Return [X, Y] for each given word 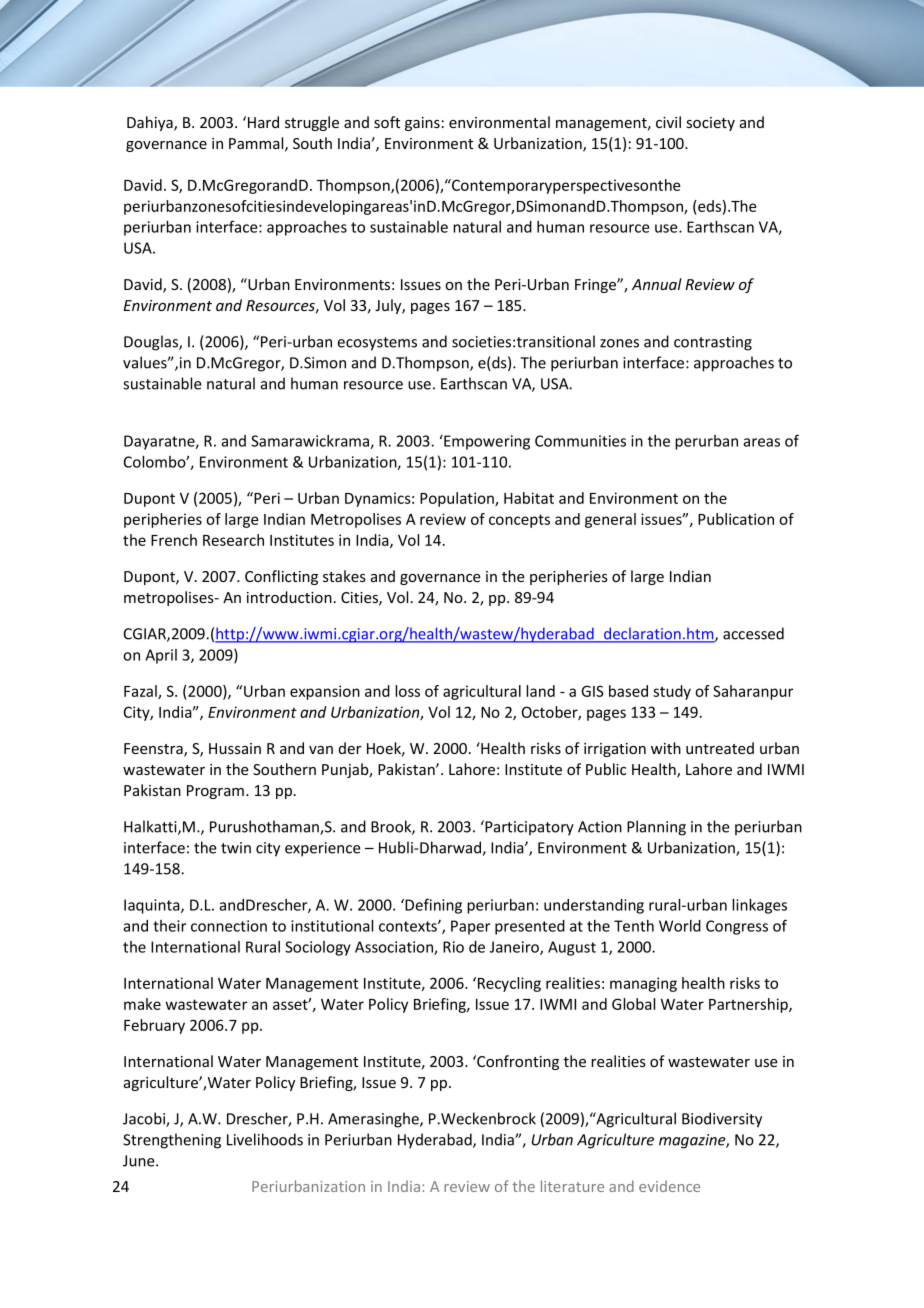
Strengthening [172, 1141]
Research [233, 540]
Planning [656, 828]
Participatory [528, 828]
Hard [263, 122]
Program [215, 792]
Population [458, 499]
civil [668, 122]
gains [422, 124]
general [610, 520]
